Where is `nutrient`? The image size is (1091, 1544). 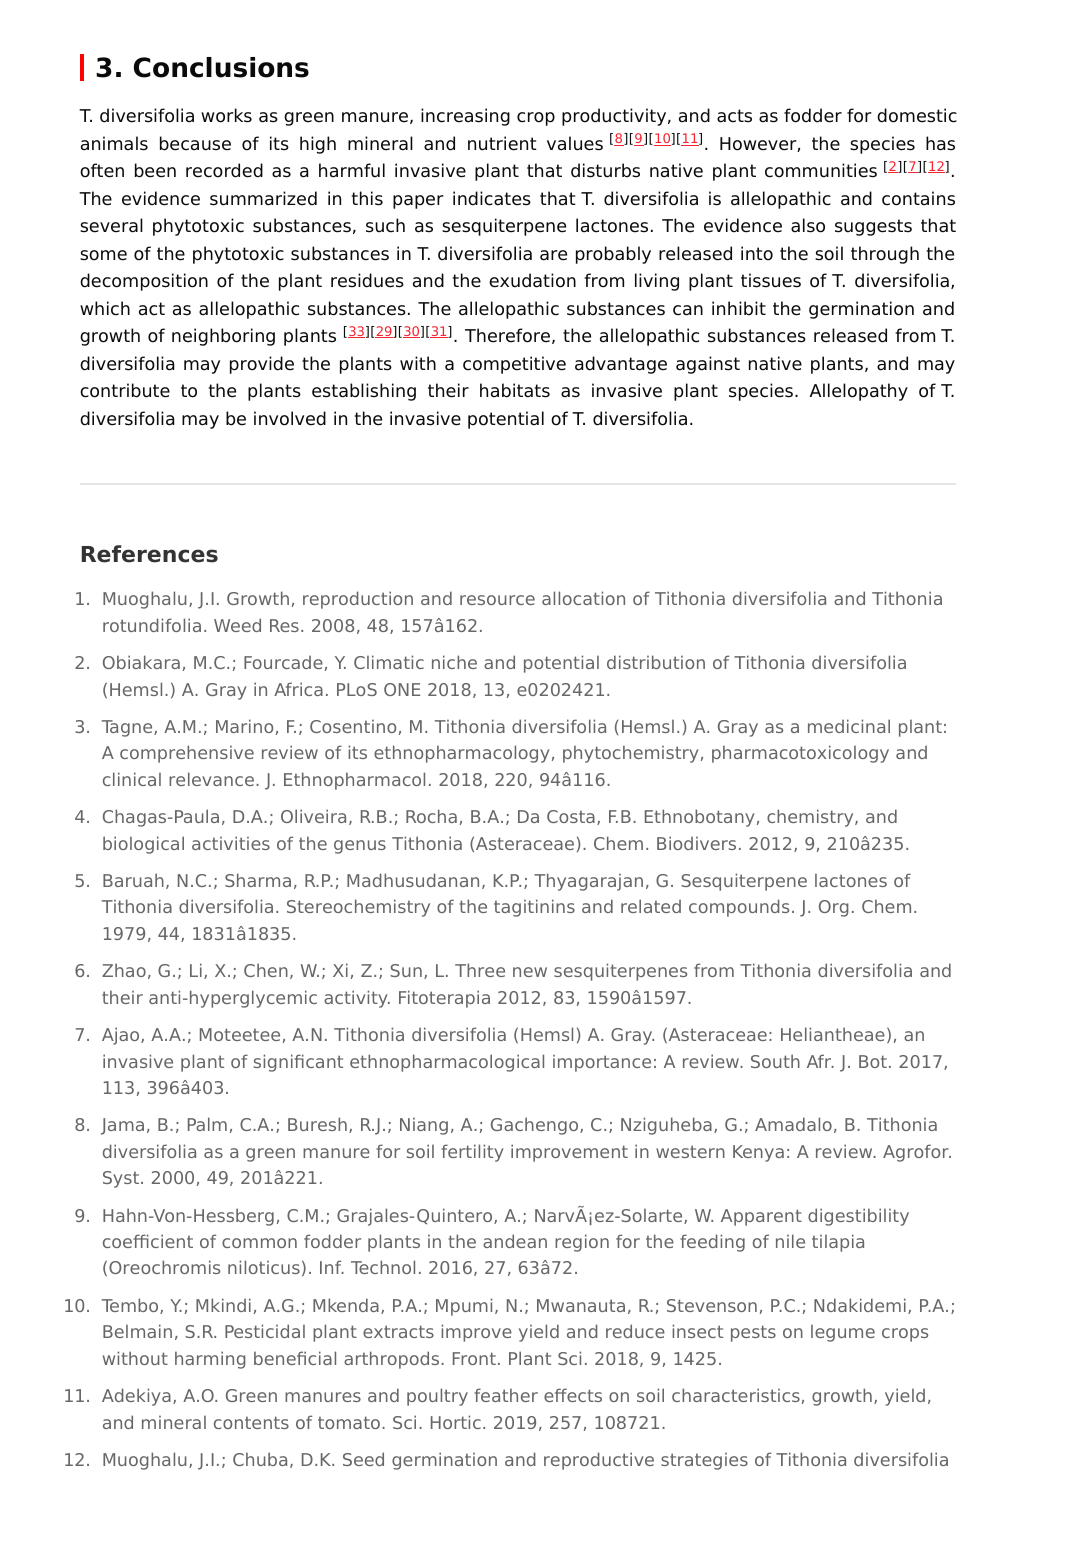 nutrient is located at coordinates (502, 143).
